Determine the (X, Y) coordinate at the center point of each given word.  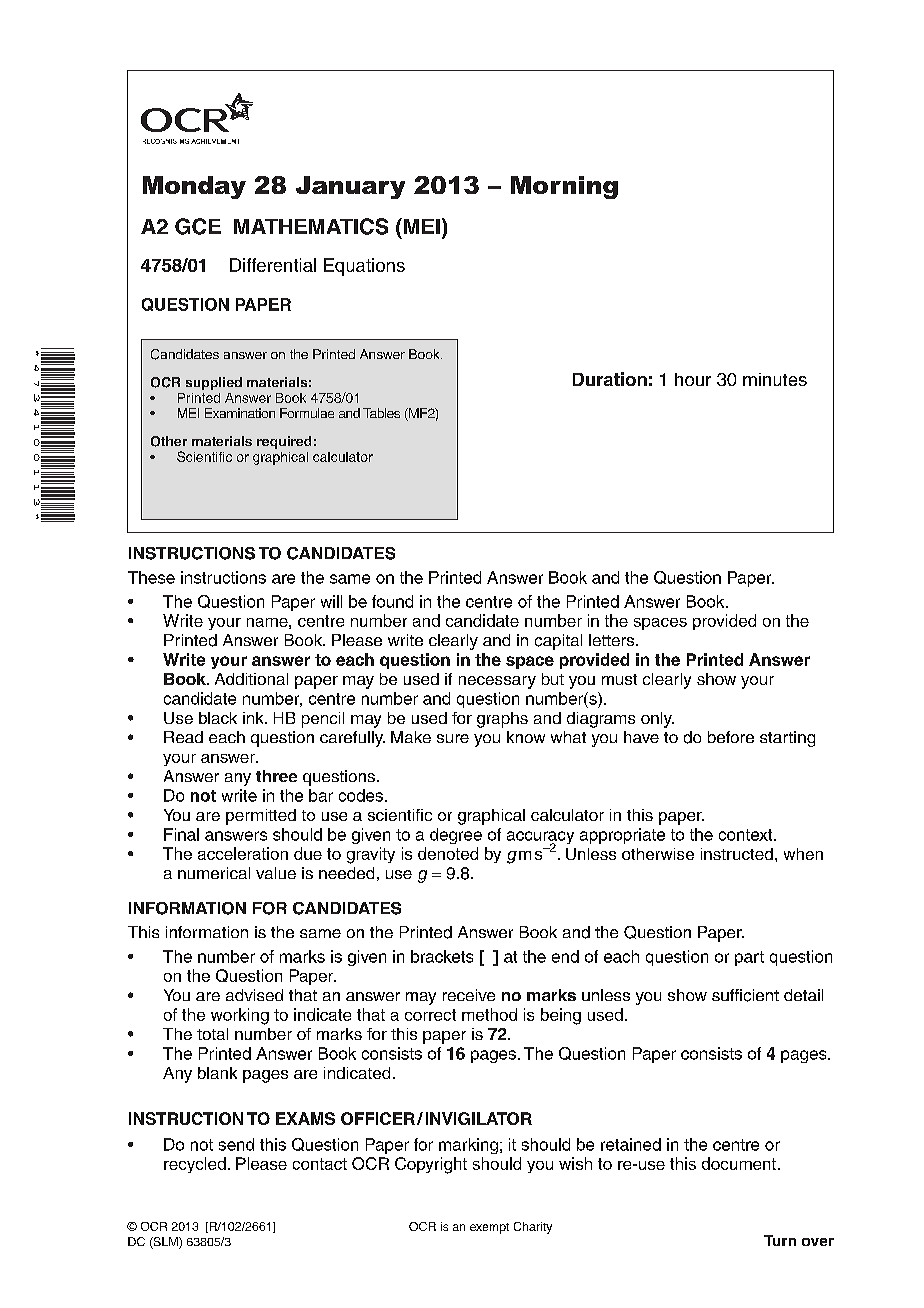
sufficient (745, 995)
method (489, 1014)
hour (693, 379)
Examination (240, 413)
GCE (198, 226)
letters (613, 640)
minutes (775, 379)
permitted (261, 817)
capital (558, 642)
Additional (251, 679)
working (240, 1016)
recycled (195, 1165)
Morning (564, 187)
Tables (381, 413)
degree (456, 836)
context (747, 835)
